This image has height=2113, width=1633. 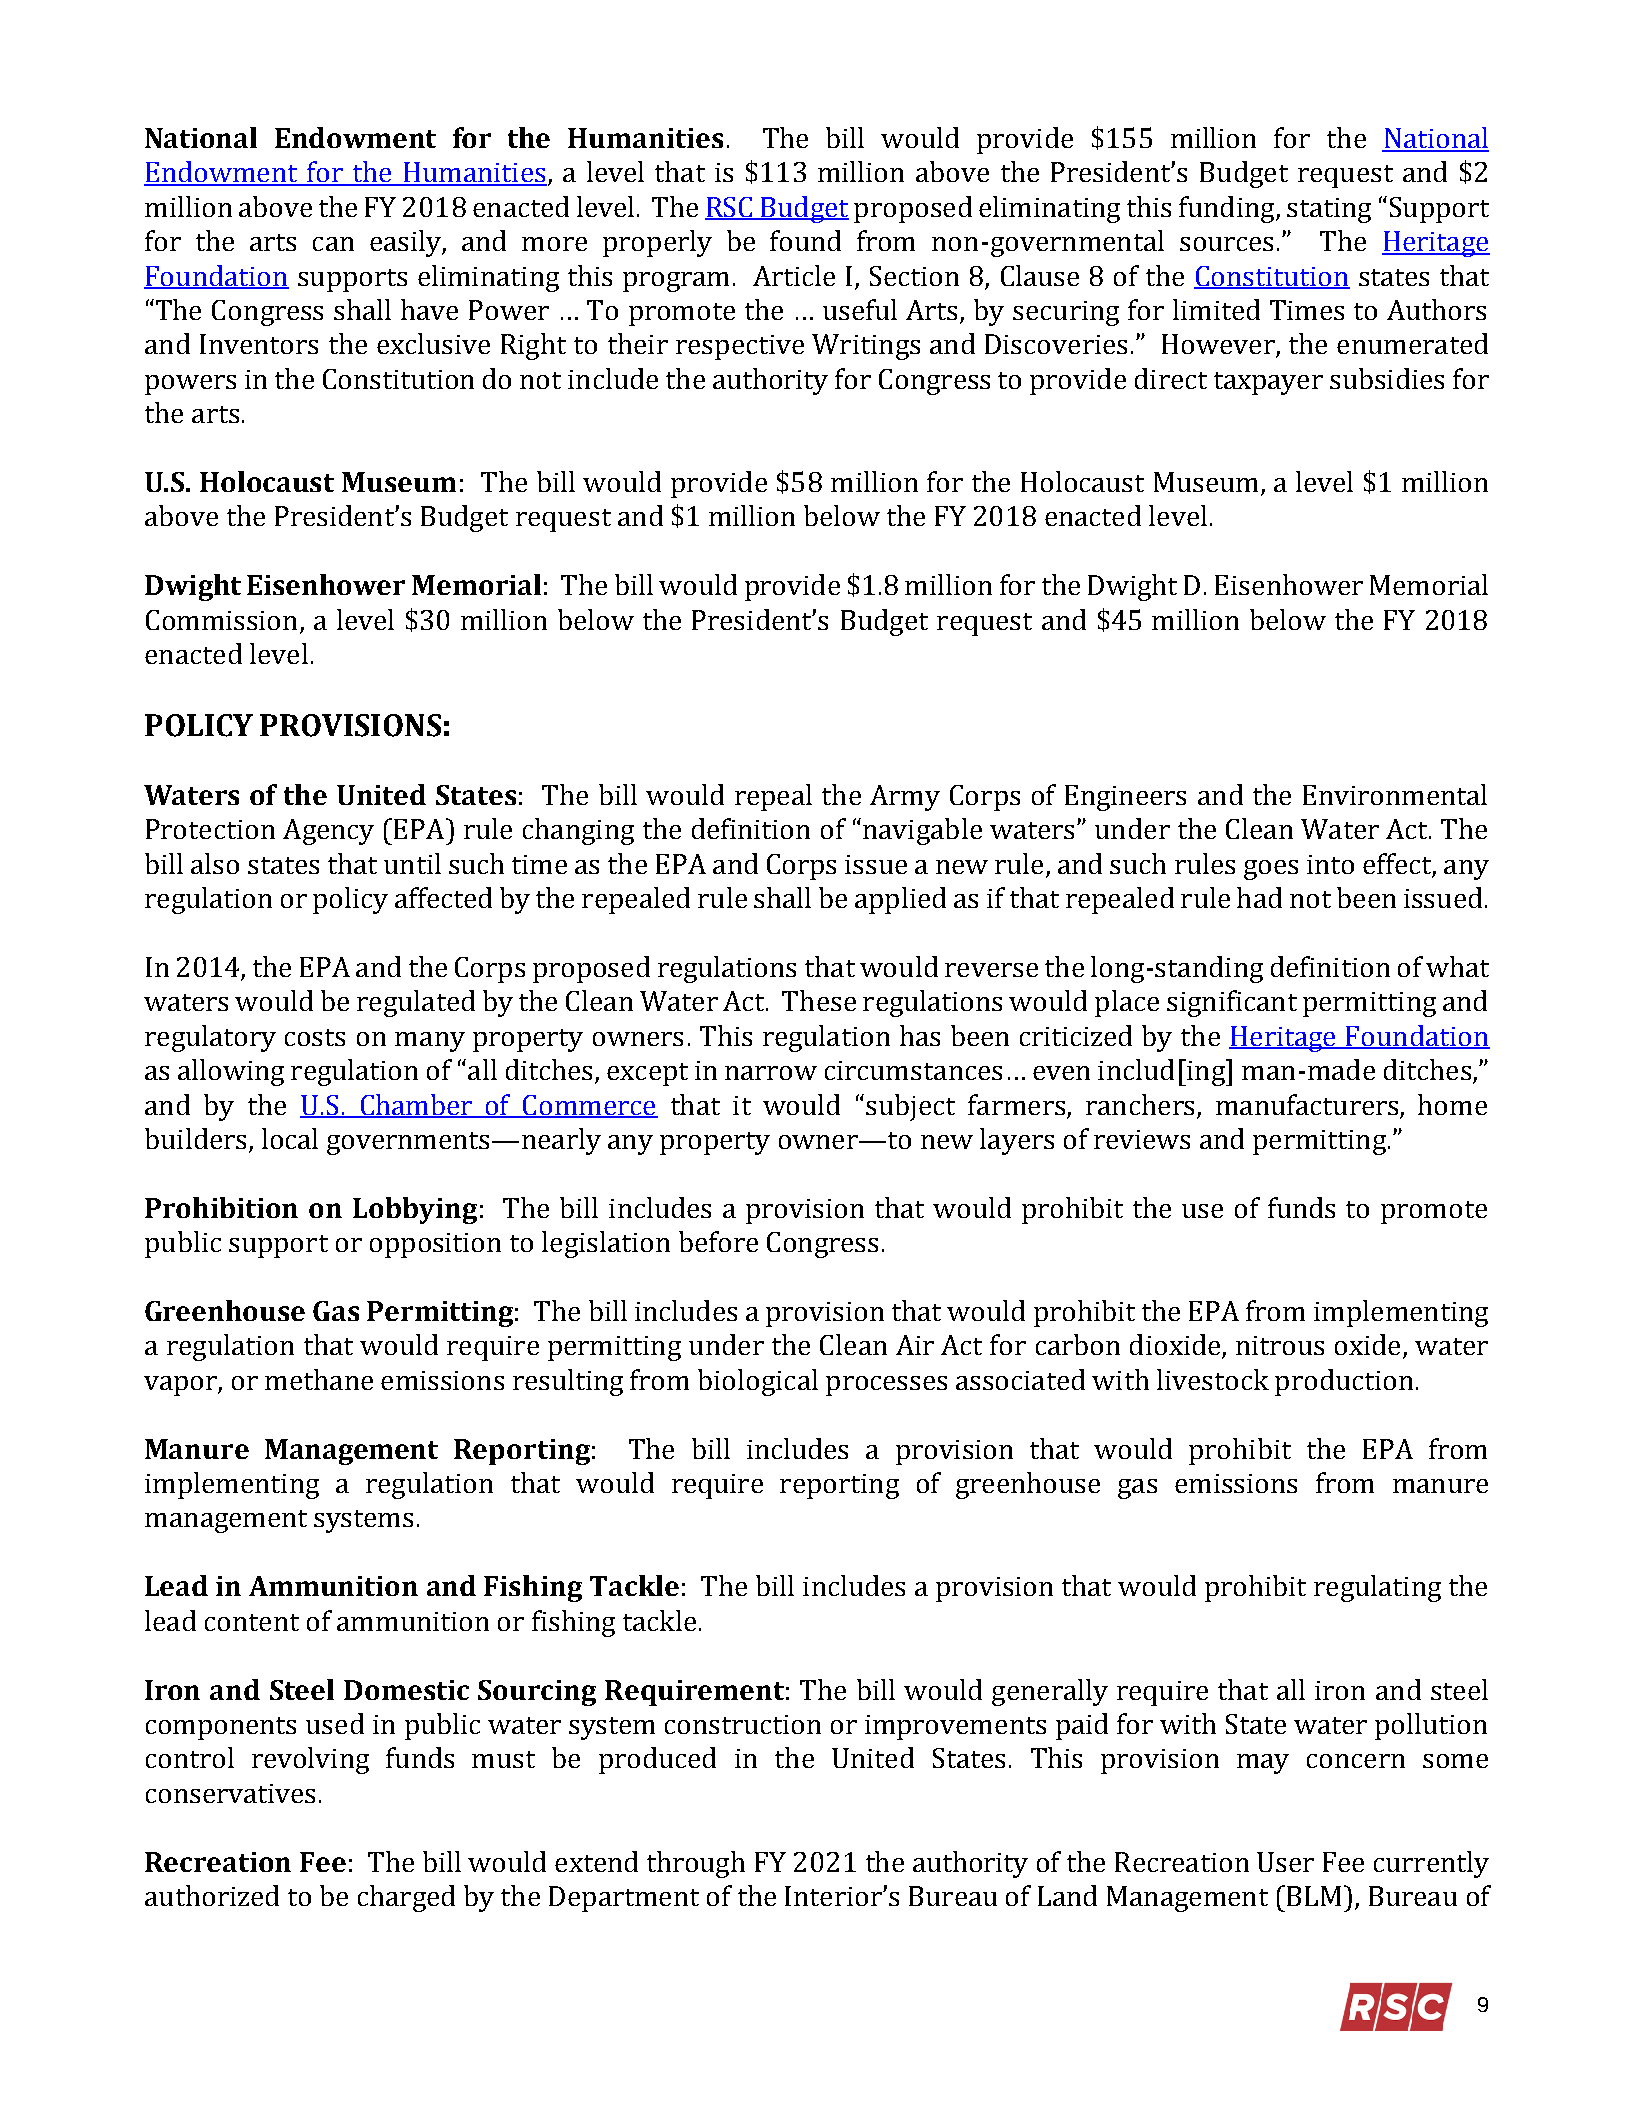 What do you see at coordinates (221, 620) in the image?
I see `Commission` at bounding box center [221, 620].
